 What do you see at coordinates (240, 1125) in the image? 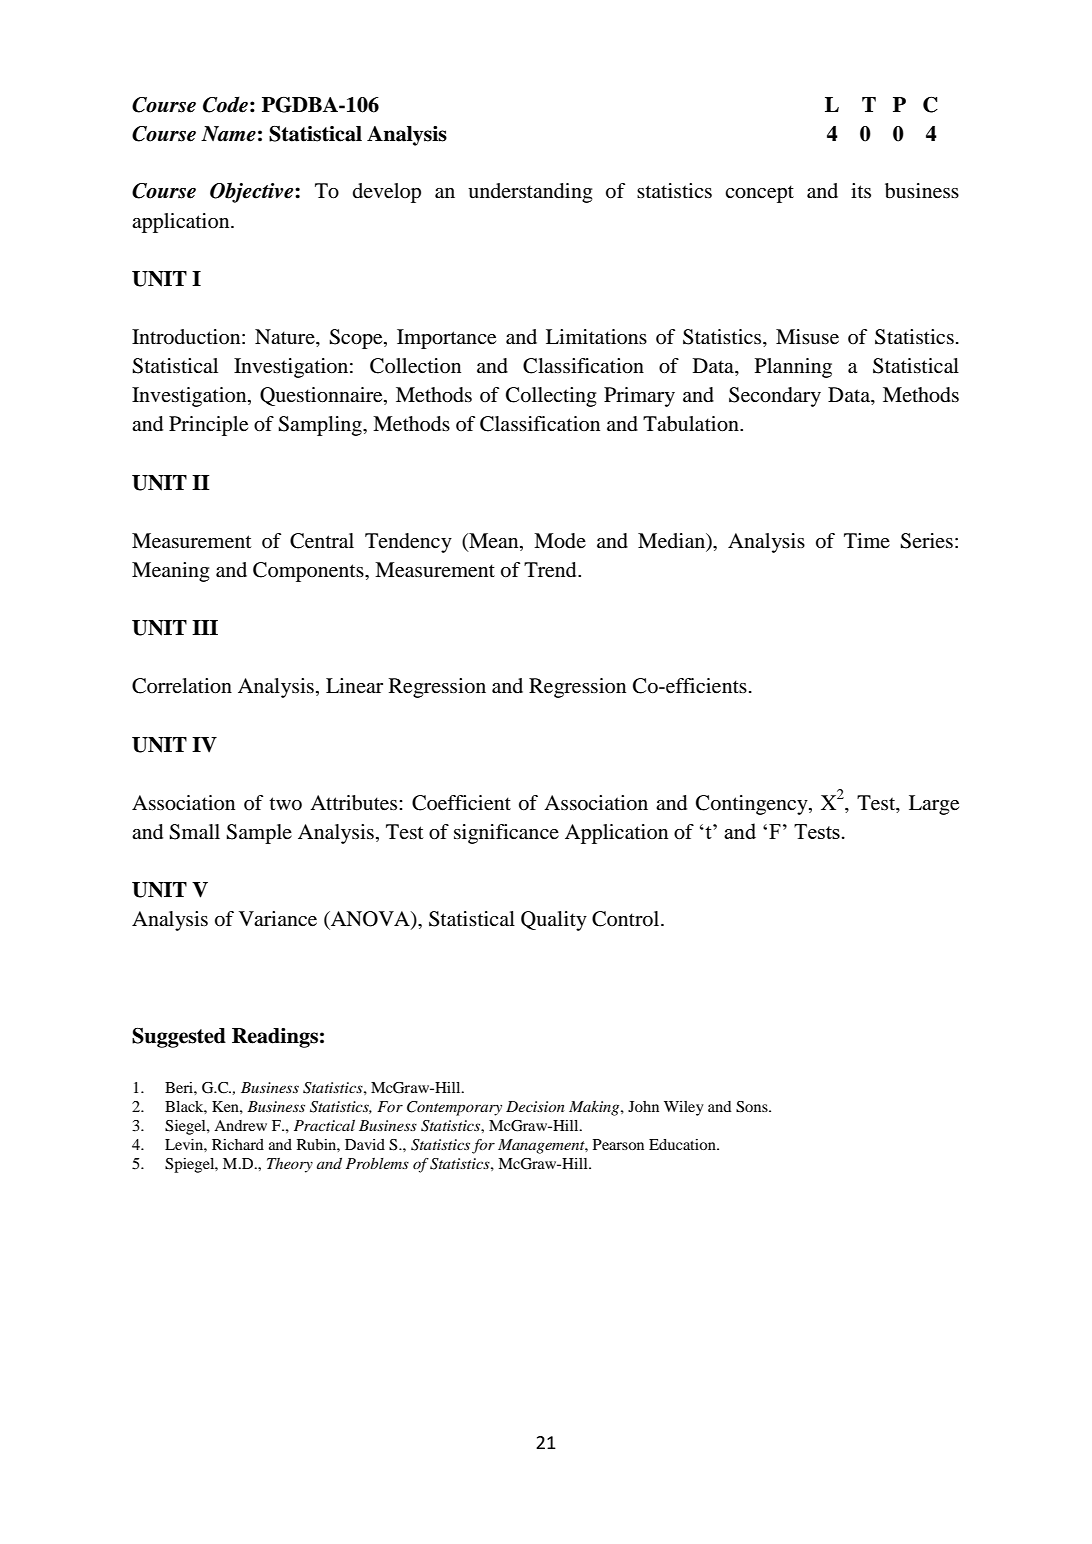
I see `Andrew` at bounding box center [240, 1125].
